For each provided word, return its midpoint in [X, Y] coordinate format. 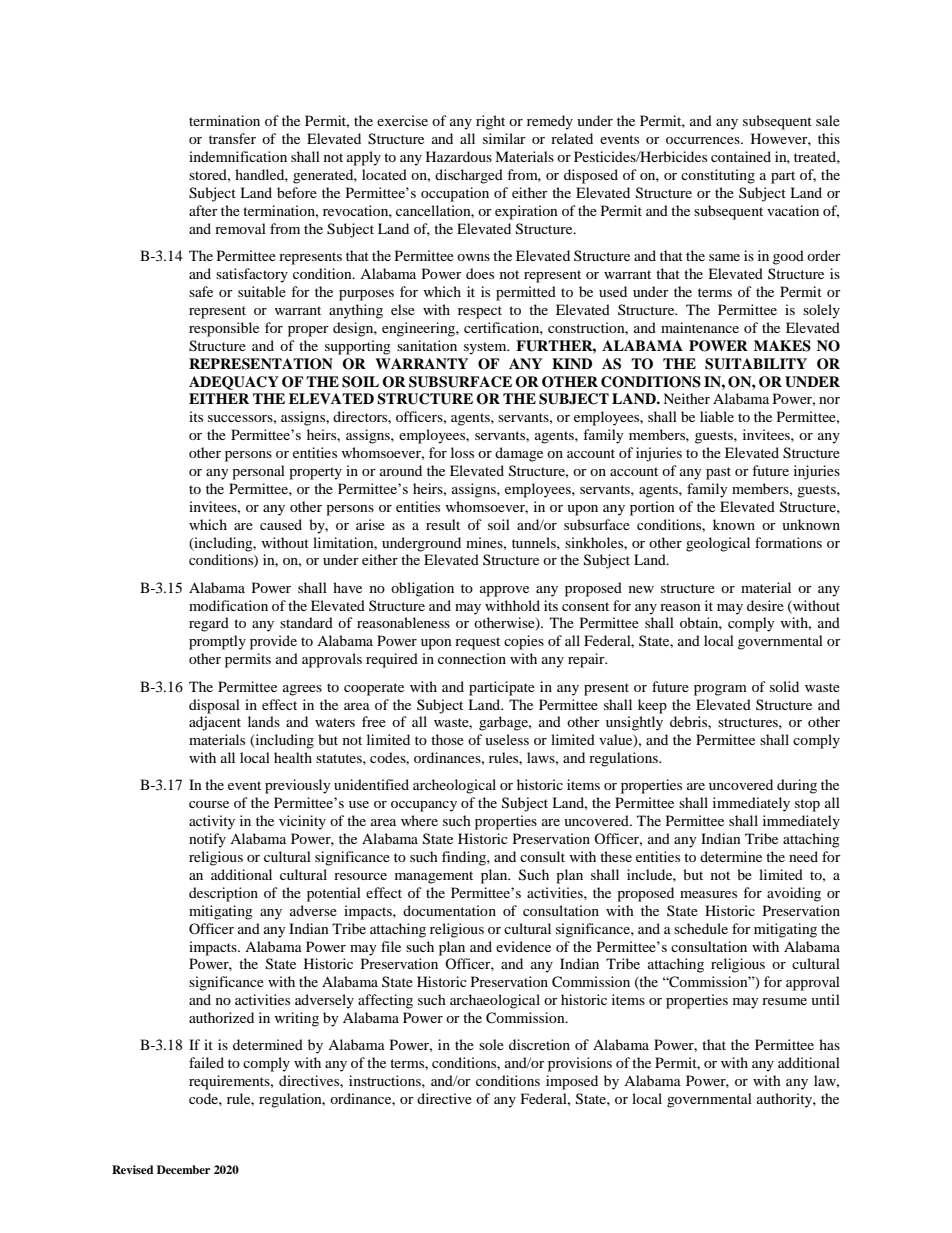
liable [717, 416]
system [486, 348]
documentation [449, 910]
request [477, 643]
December [183, 1169]
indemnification [238, 156]
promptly [217, 642]
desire [765, 605]
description [223, 894]
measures [708, 894]
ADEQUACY [234, 383]
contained [741, 156]
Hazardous [459, 156]
